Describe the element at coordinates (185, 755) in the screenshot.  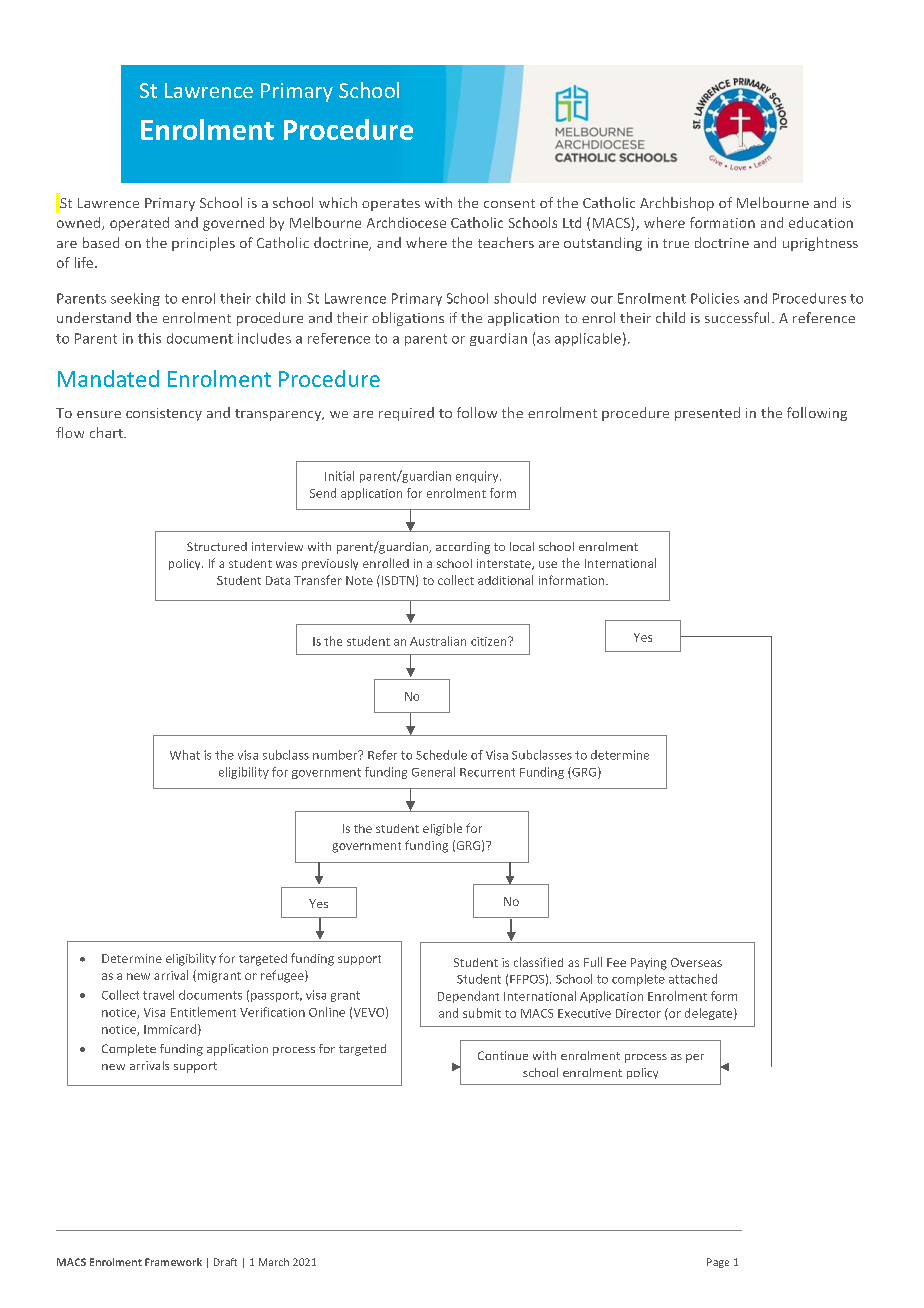
I see `What` at that location.
